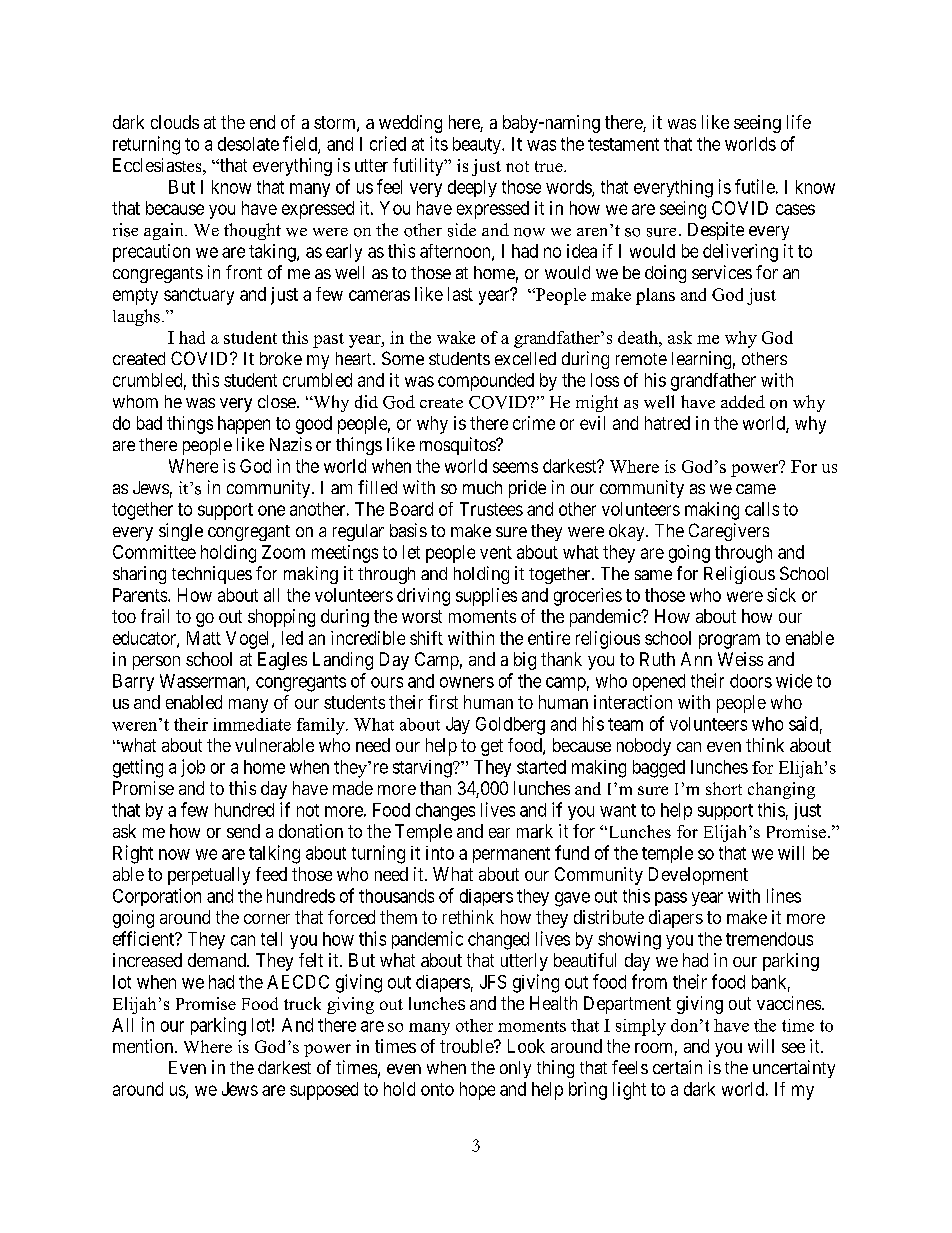 The width and height of the screenshot is (952, 1233). Describe the element at coordinates (252, 724) in the screenshot. I see `immediate` at that location.
